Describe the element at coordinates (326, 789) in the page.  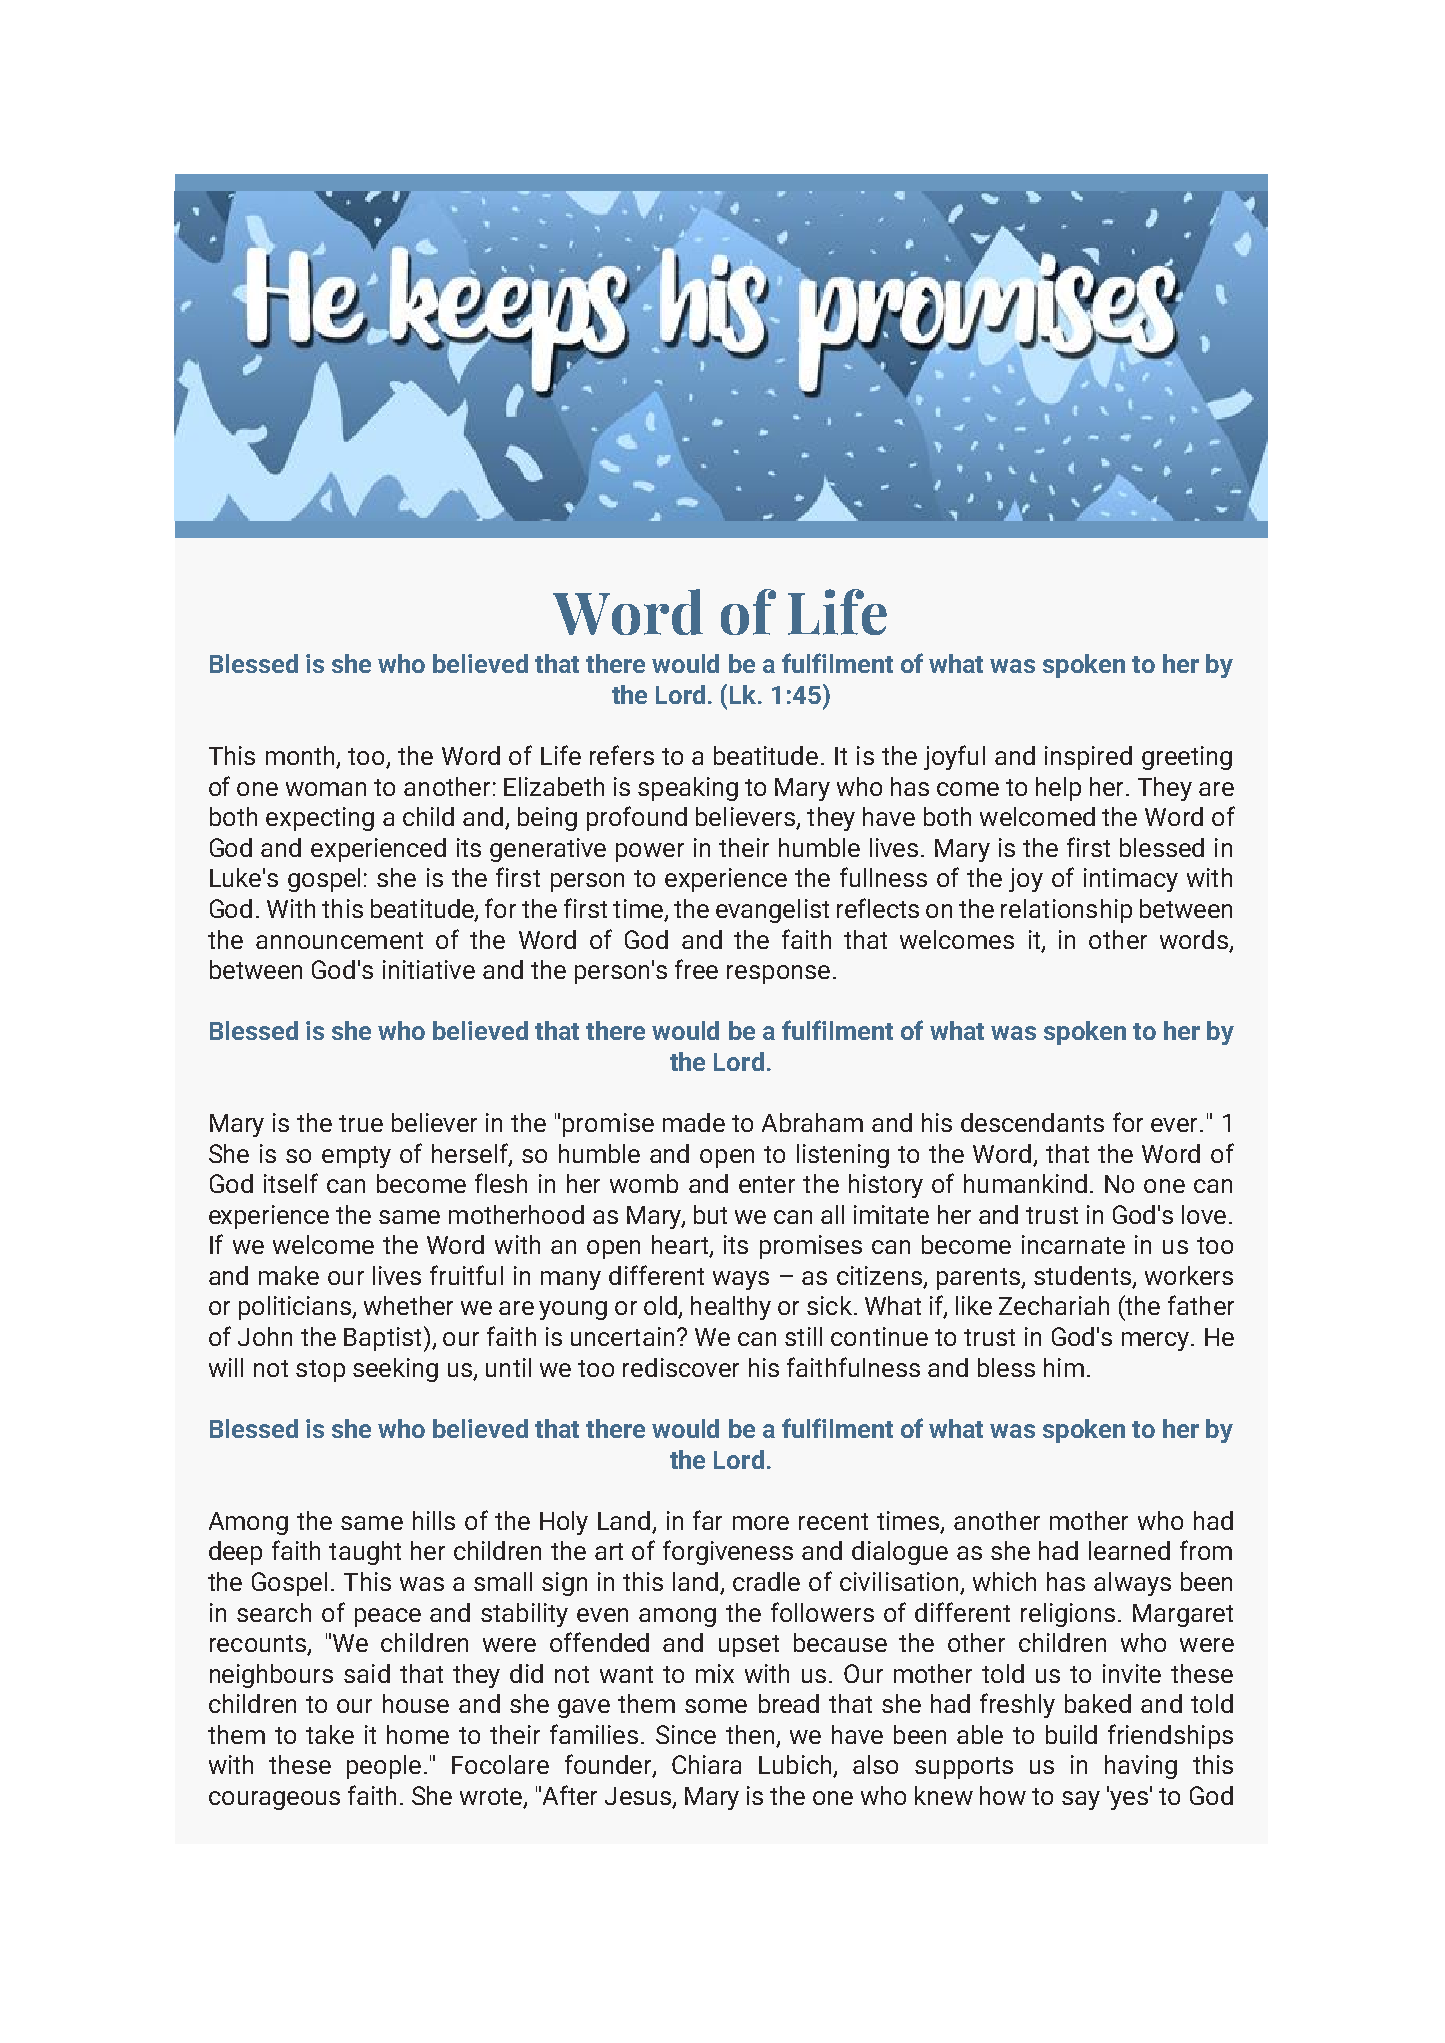
I see `woman` at that location.
